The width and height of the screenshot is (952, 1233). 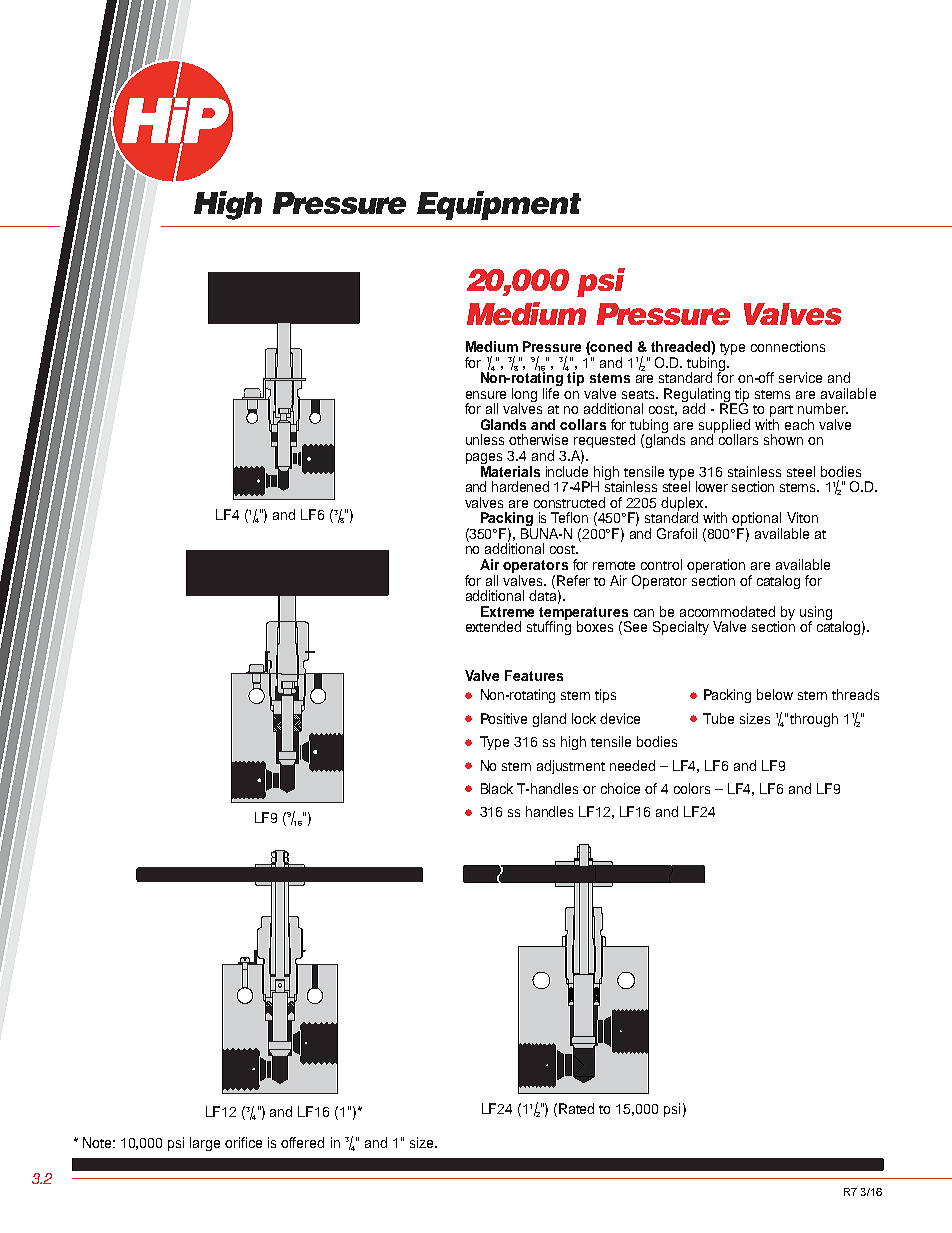 What do you see at coordinates (569, 517) in the screenshot?
I see `Teflon` at bounding box center [569, 517].
